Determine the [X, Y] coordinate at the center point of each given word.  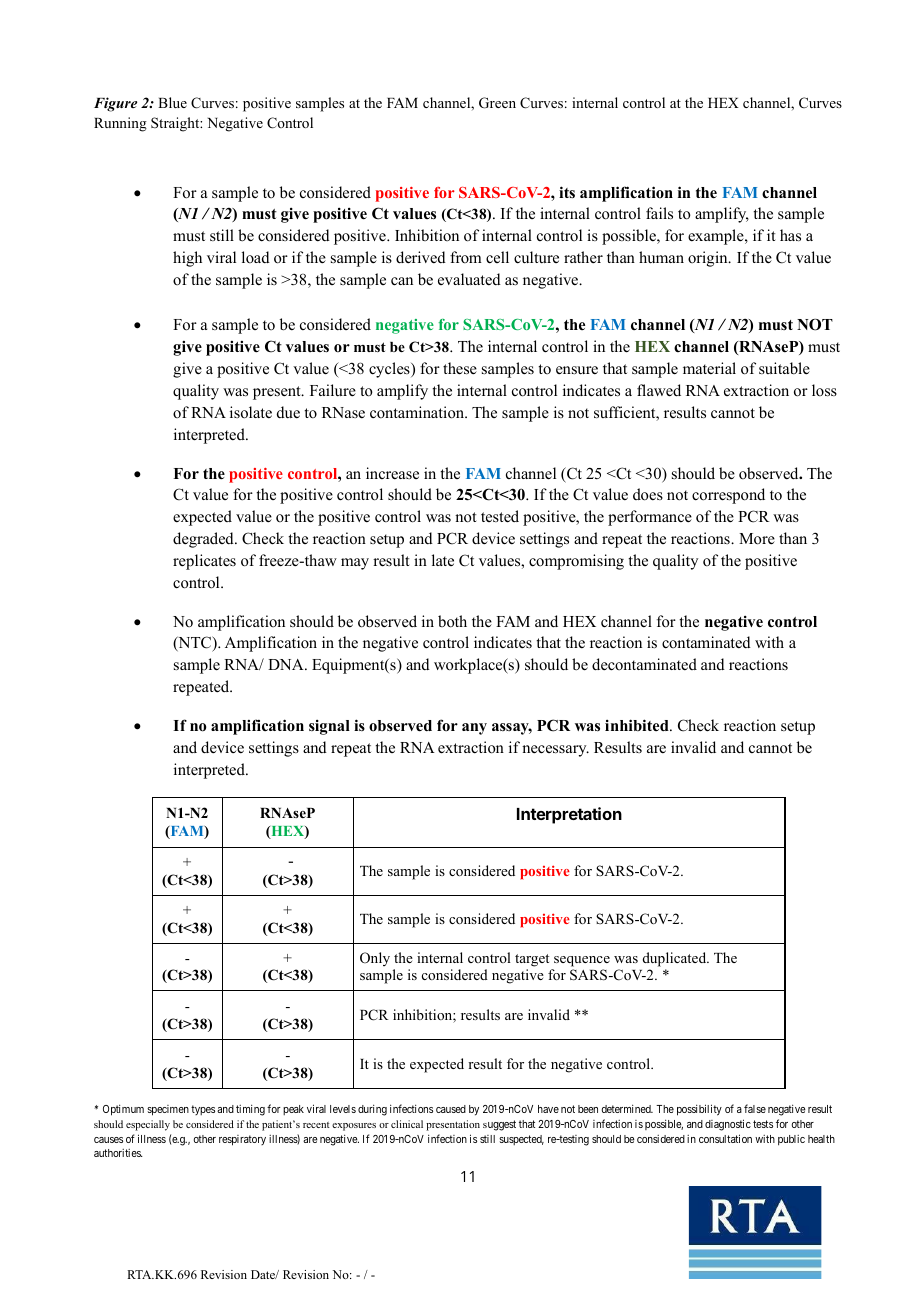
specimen [168, 1110]
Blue [172, 102]
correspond [728, 496]
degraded [204, 540]
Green [497, 103]
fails [659, 213]
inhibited [638, 725]
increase [392, 473]
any [474, 729]
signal [329, 727]
